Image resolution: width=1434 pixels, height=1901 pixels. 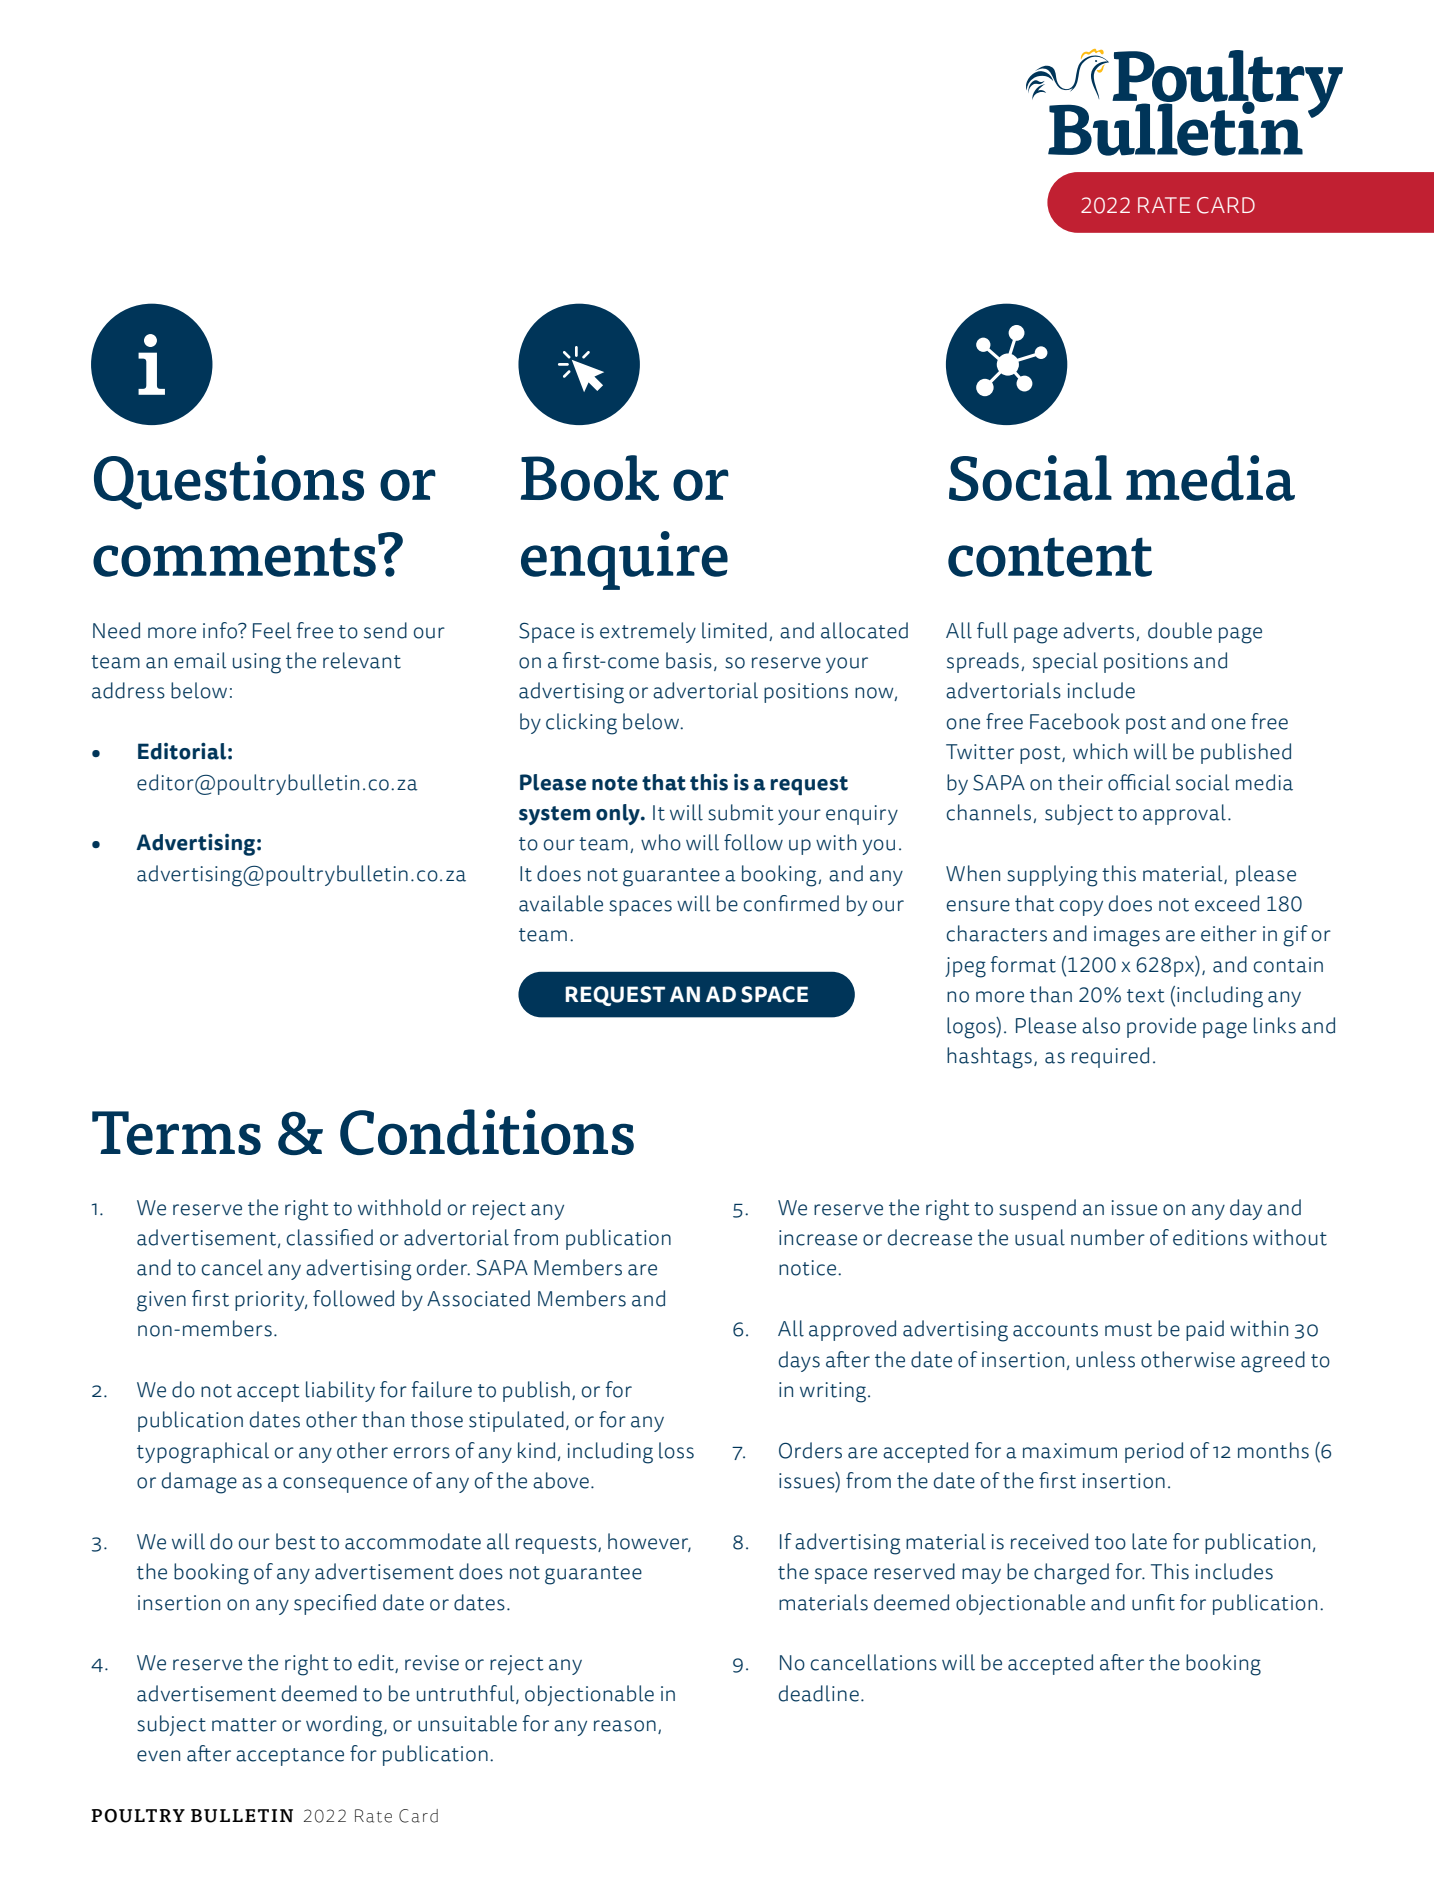 What do you see at coordinates (624, 560) in the page?
I see `enquire` at bounding box center [624, 560].
